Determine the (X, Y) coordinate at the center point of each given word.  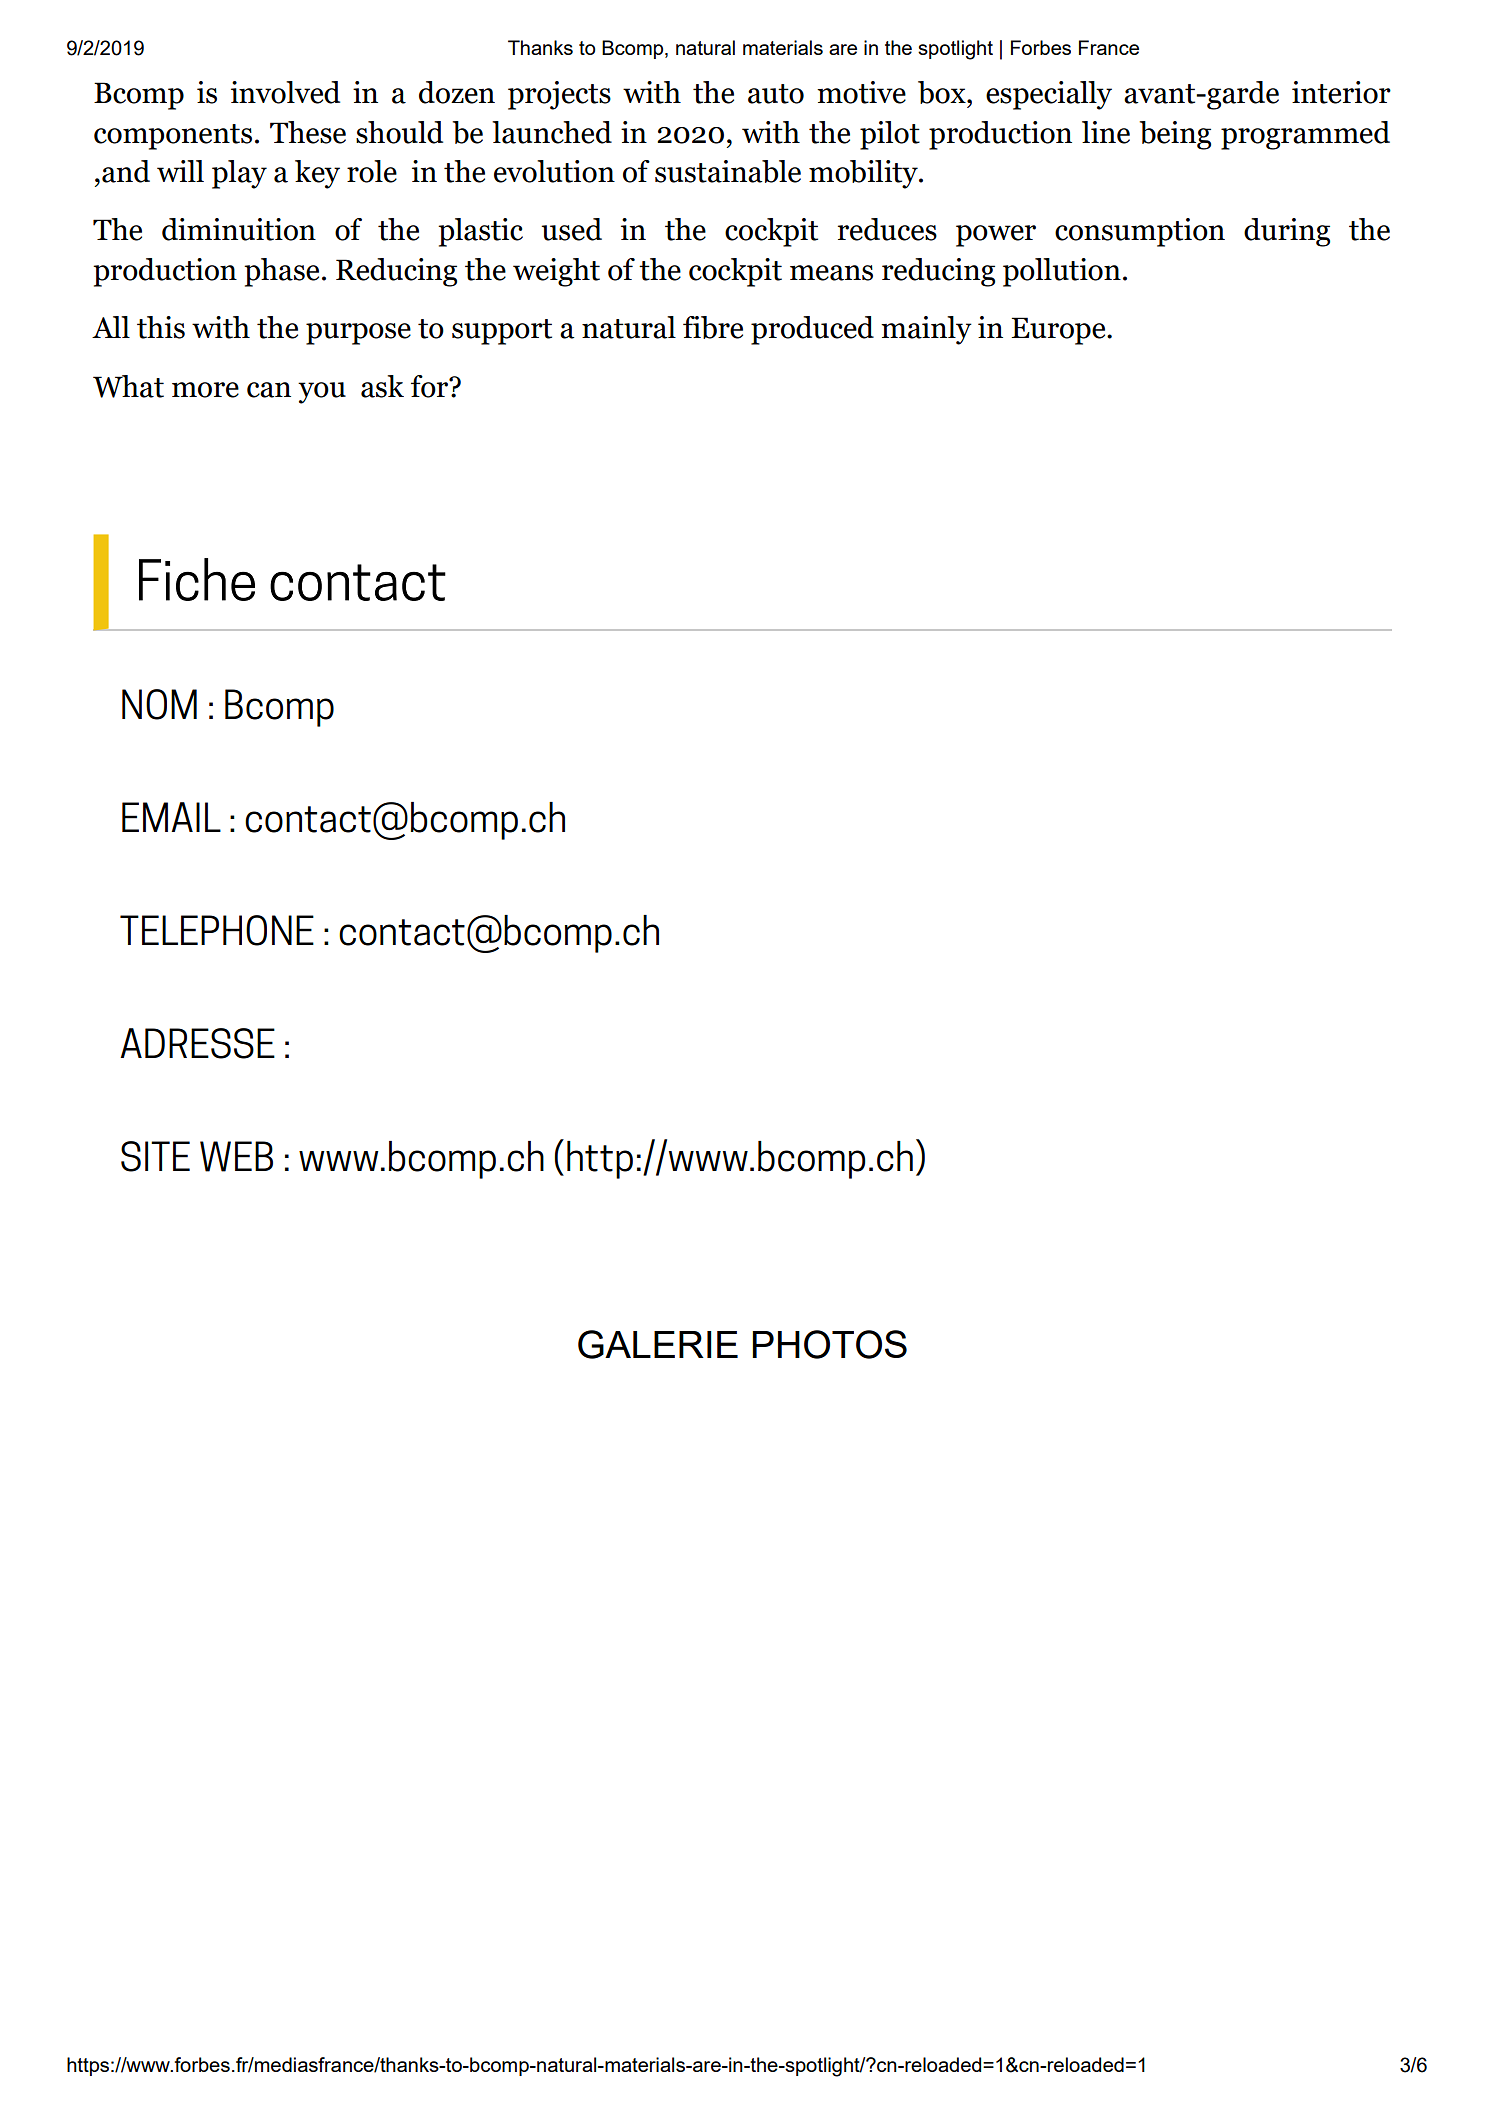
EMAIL (171, 817)
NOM (159, 704)
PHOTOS (829, 1344)
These (308, 132)
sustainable (728, 171)
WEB (236, 1156)
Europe (1059, 331)
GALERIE (658, 1344)
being (1175, 135)
